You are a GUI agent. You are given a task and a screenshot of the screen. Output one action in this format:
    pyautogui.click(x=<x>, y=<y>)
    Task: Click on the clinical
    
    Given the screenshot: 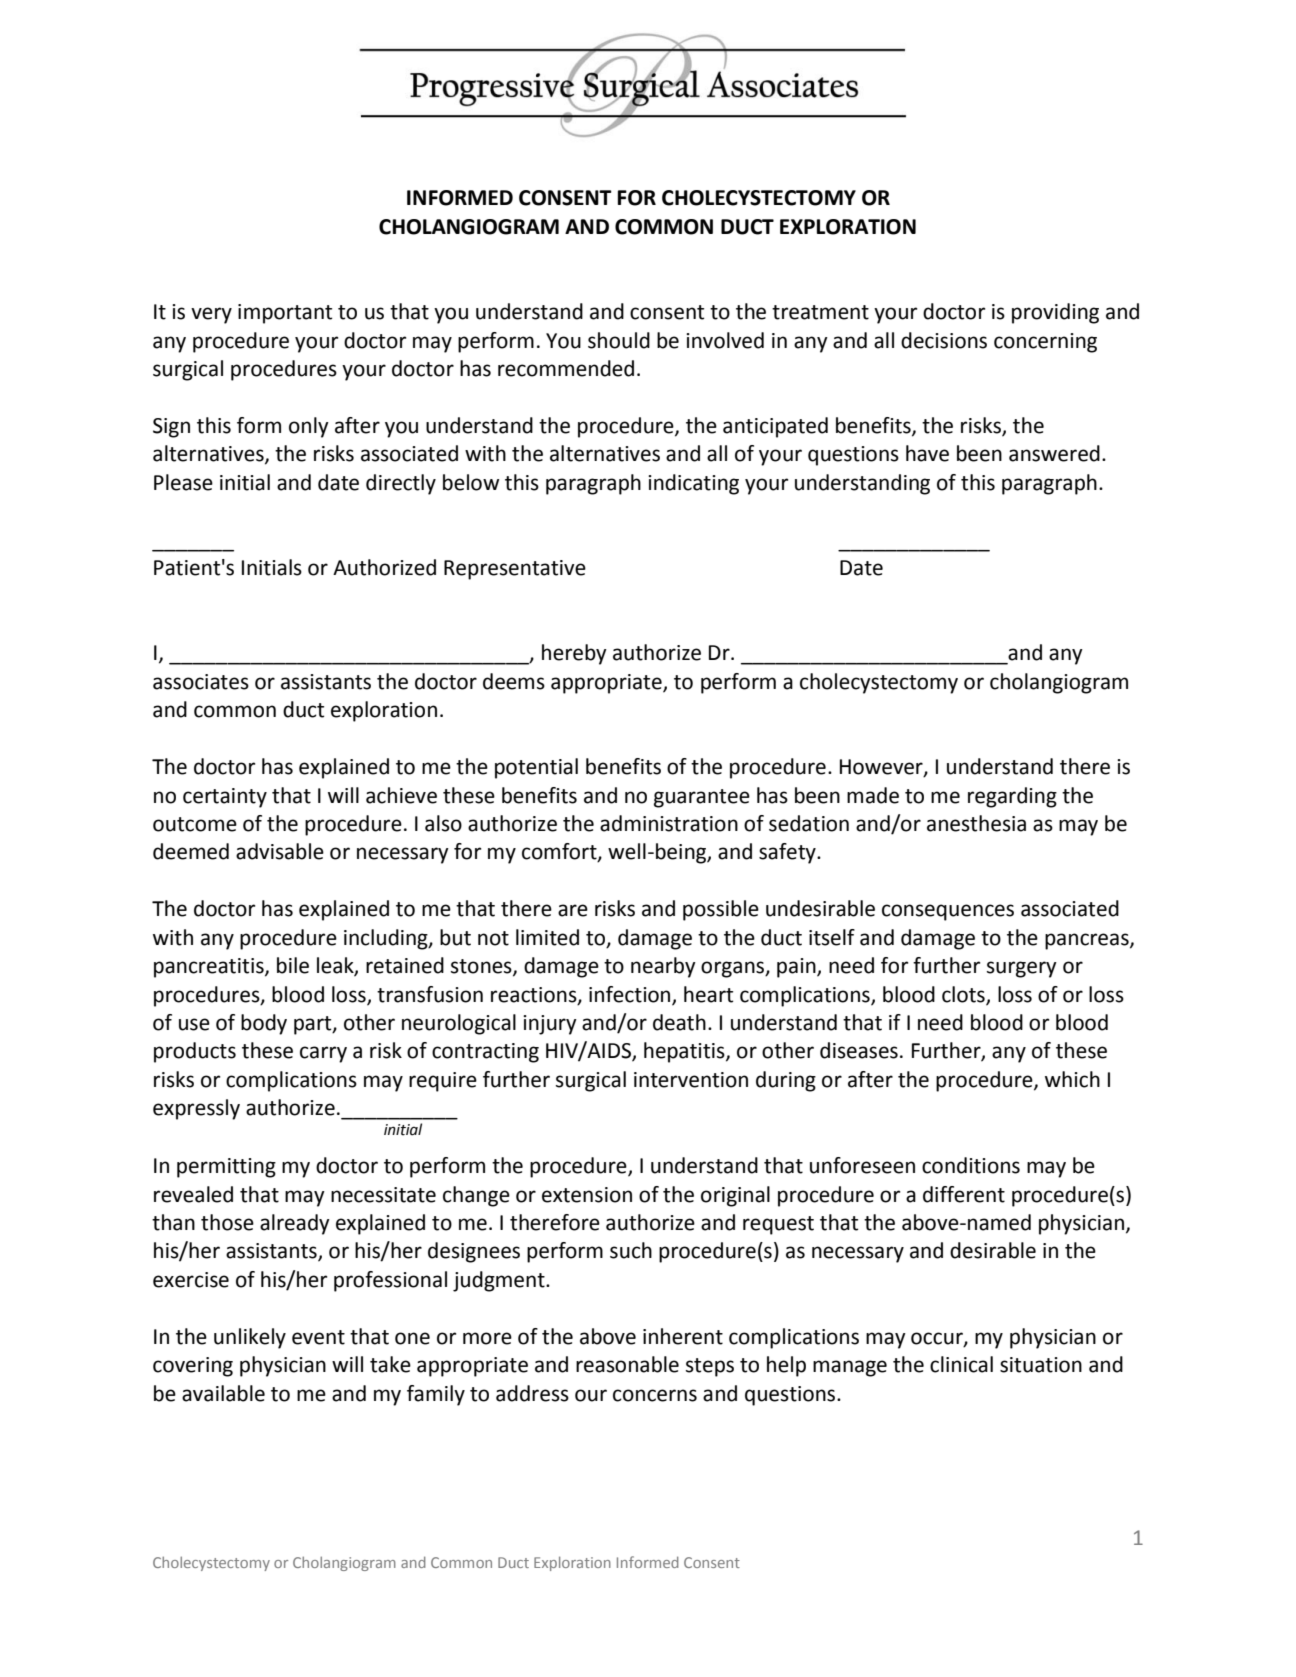 What is the action you would take?
    pyautogui.click(x=961, y=1364)
